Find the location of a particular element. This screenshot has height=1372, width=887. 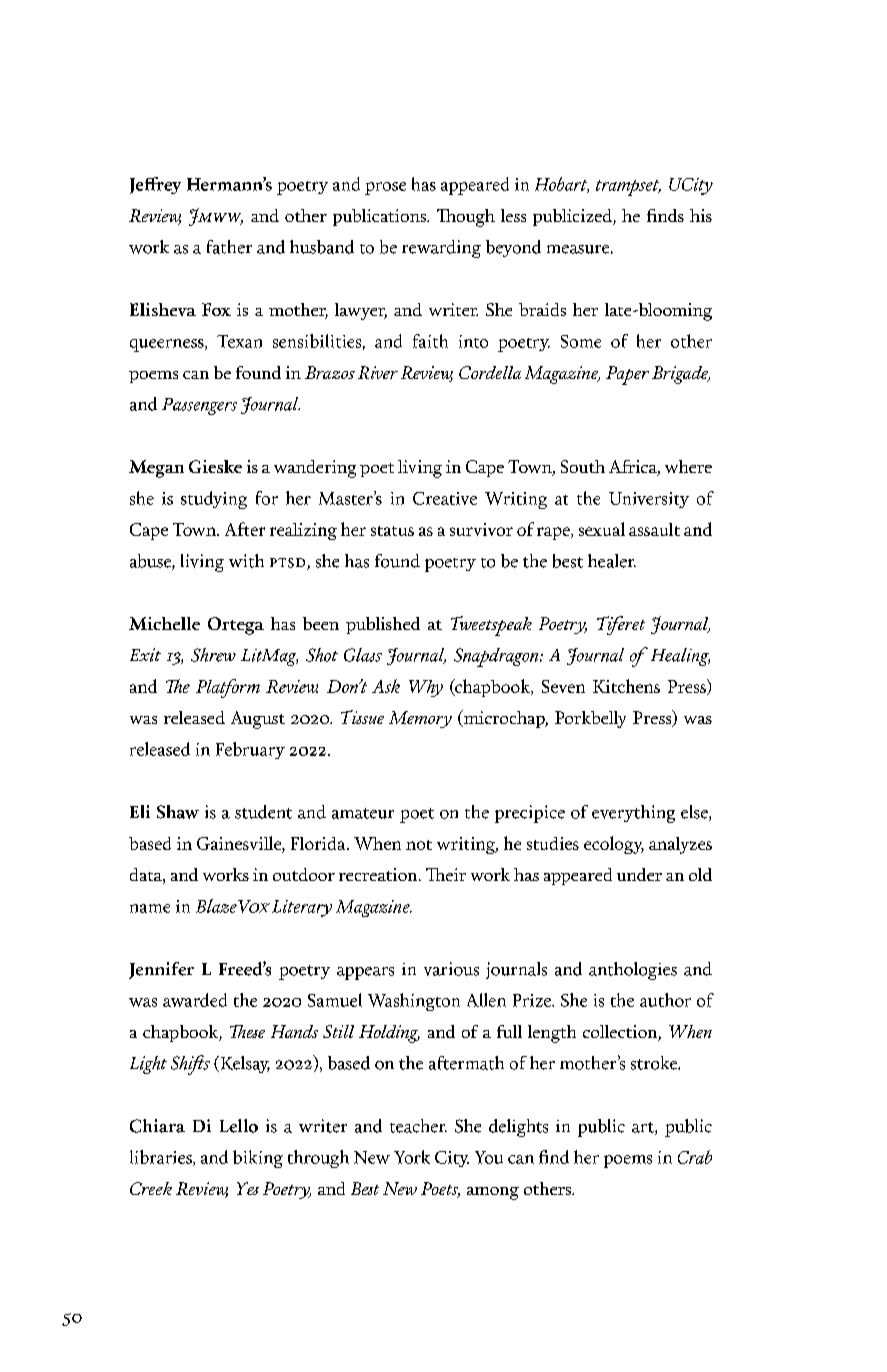

ecology is located at coordinates (614, 845).
